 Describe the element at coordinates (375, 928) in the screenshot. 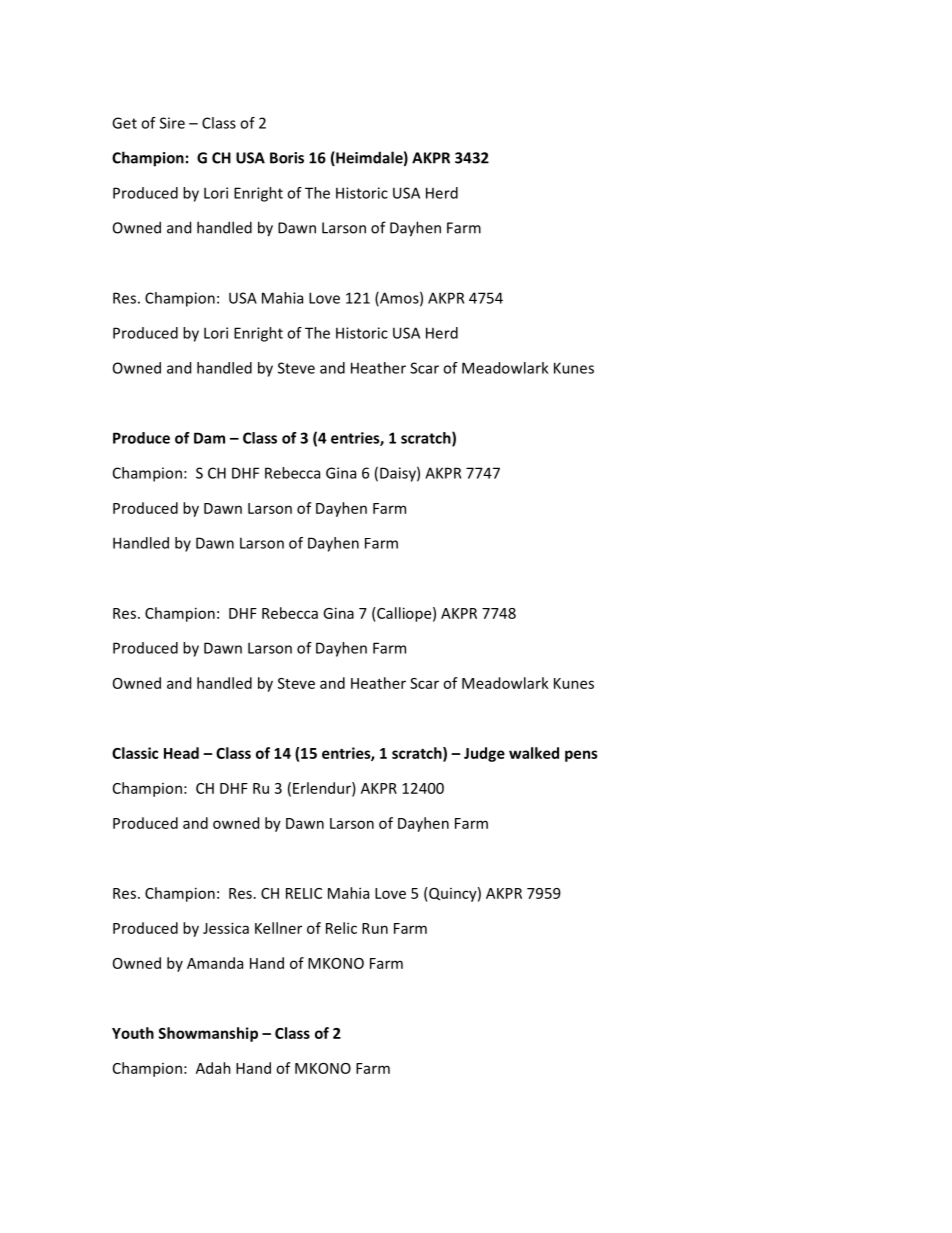

I see `Run` at that location.
